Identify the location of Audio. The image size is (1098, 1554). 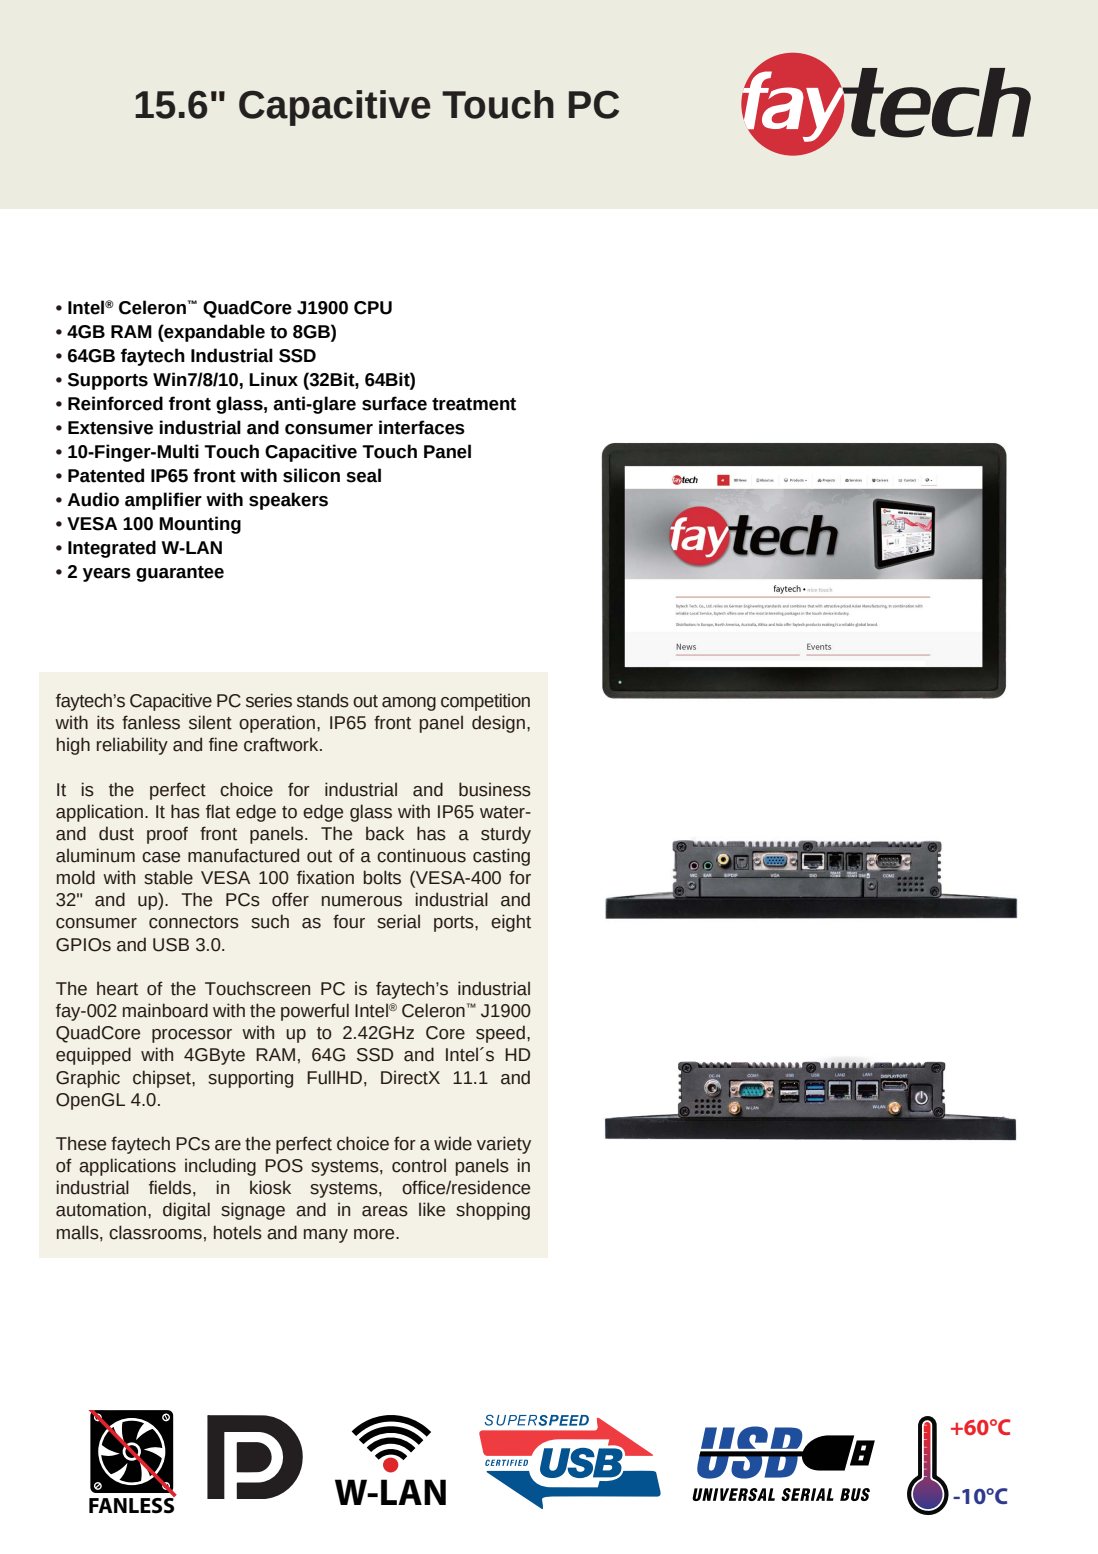
(93, 499).
